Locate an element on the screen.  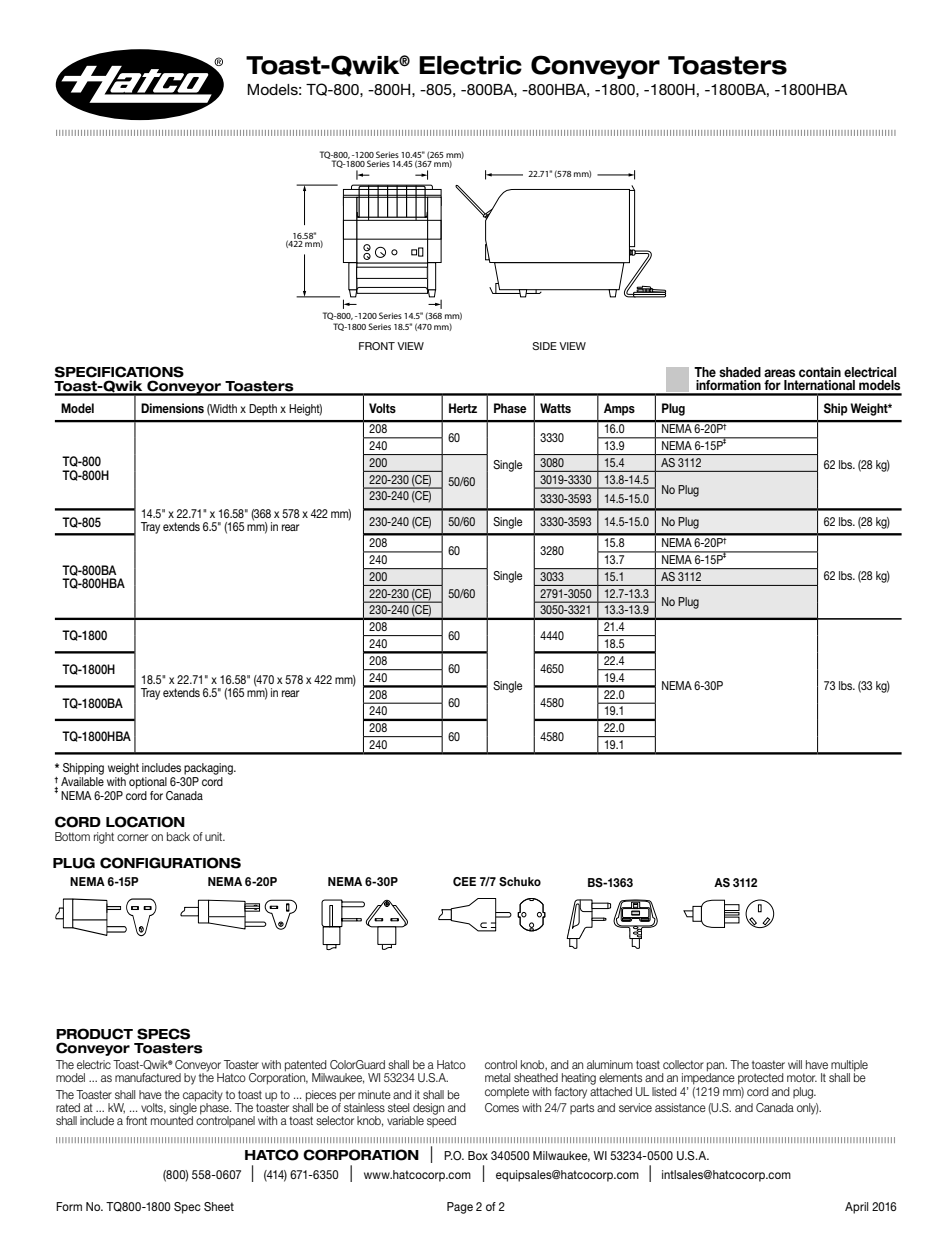
Dimensions is located at coordinates (172, 408).
